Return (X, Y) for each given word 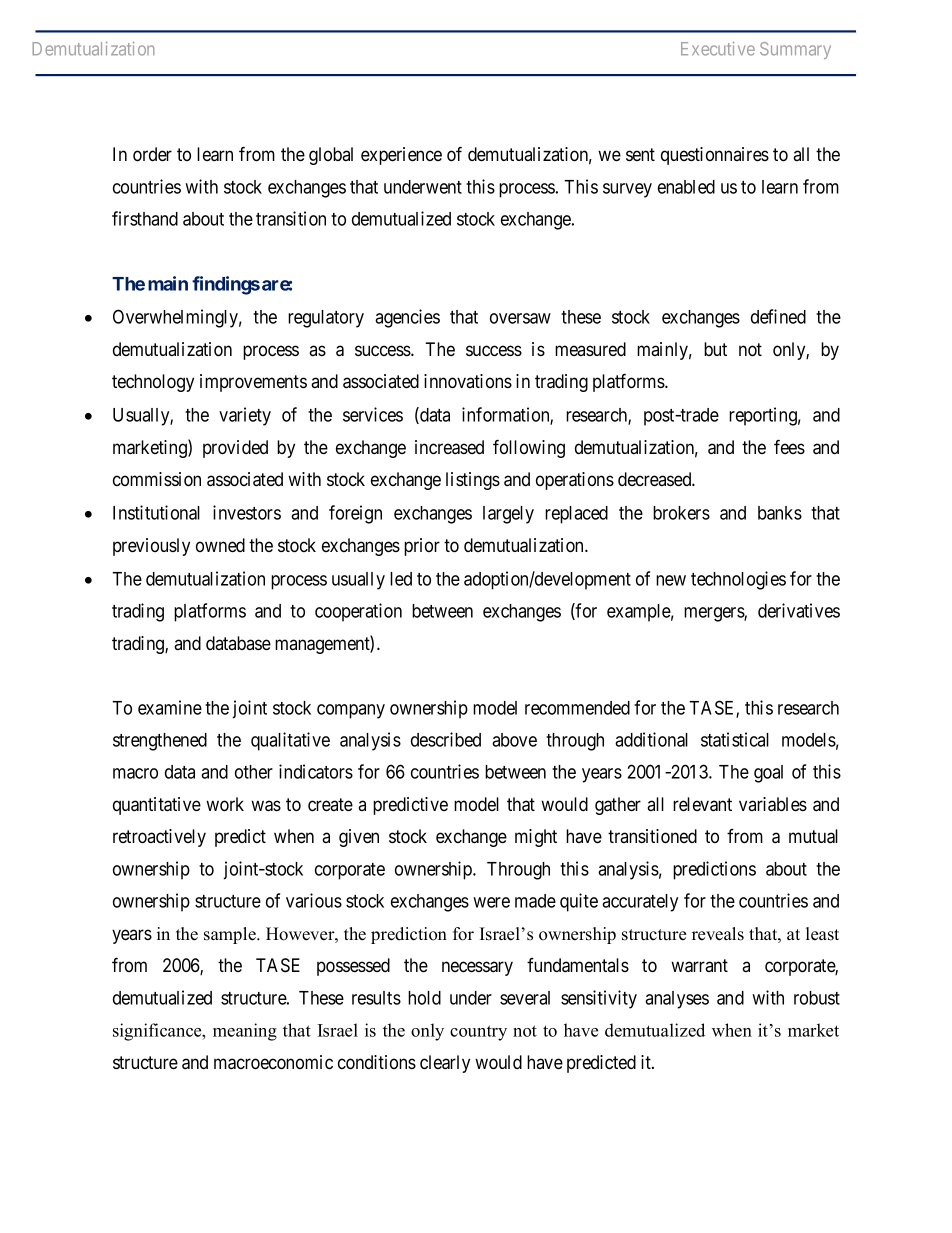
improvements (253, 383)
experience (401, 156)
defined (778, 316)
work (225, 804)
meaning (245, 1032)
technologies (738, 580)
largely (508, 515)
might (536, 838)
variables (773, 804)
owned (220, 545)
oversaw (520, 318)
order (152, 154)
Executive (718, 49)
